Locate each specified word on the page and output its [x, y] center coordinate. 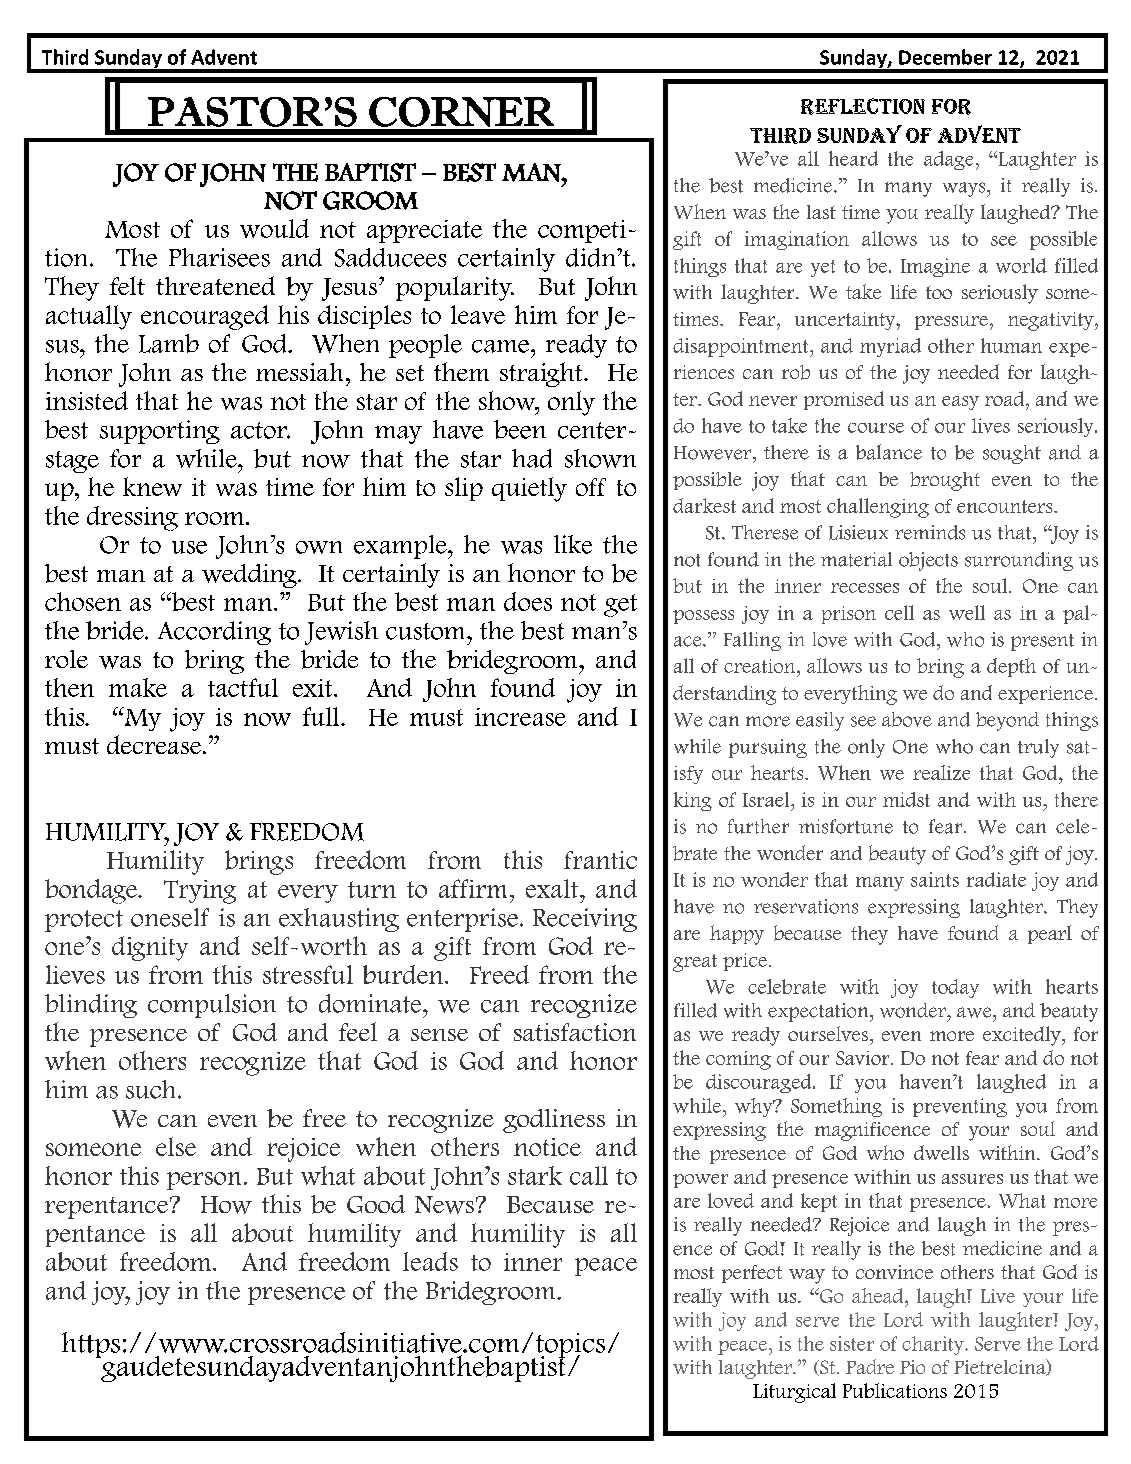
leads [430, 1261]
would [274, 228]
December [945, 57]
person [204, 1181]
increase [520, 717]
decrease [155, 744]
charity [934, 1345]
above [907, 719]
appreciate [424, 231]
